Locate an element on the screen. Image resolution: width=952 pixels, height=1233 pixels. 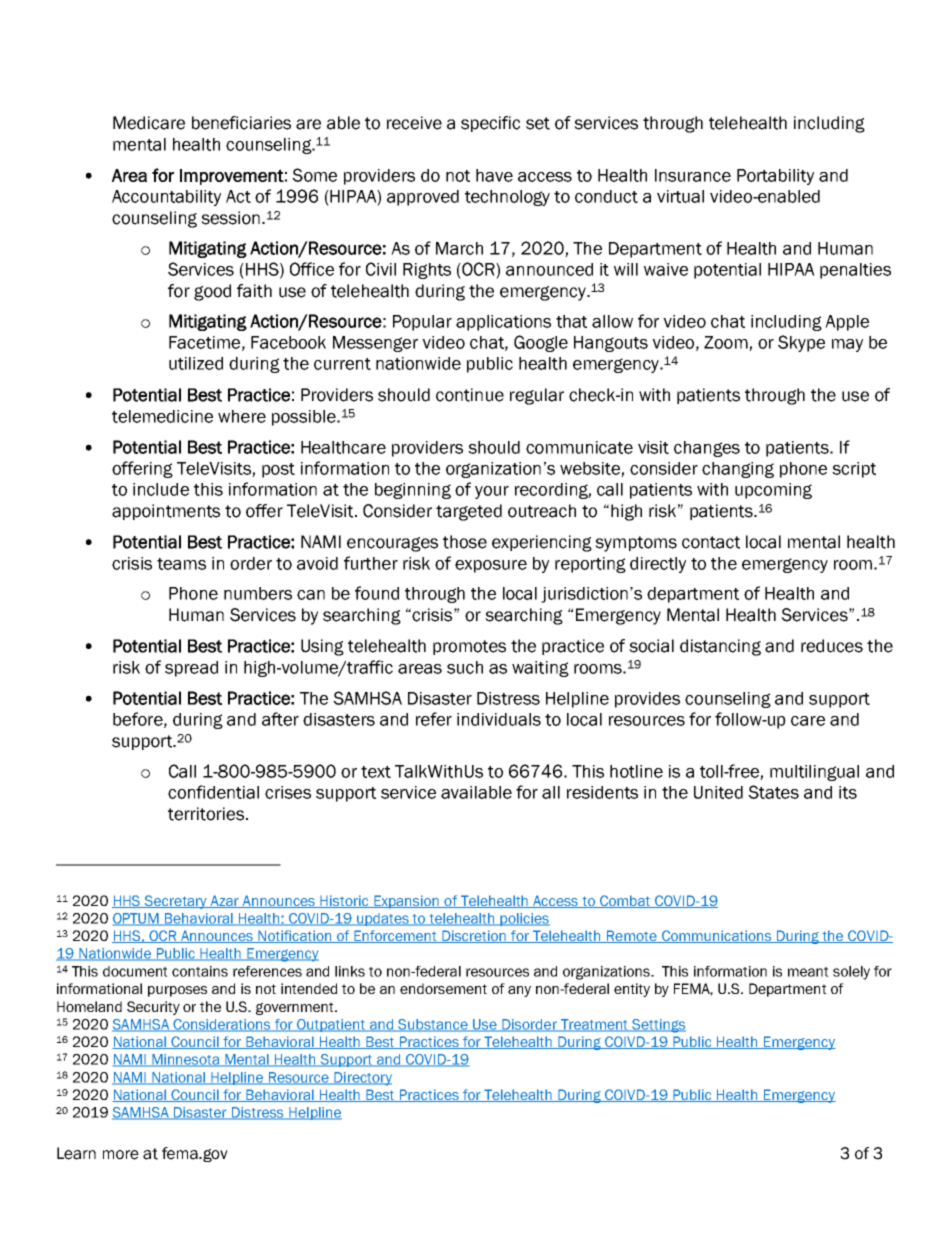
more is located at coordinates (121, 1155).
